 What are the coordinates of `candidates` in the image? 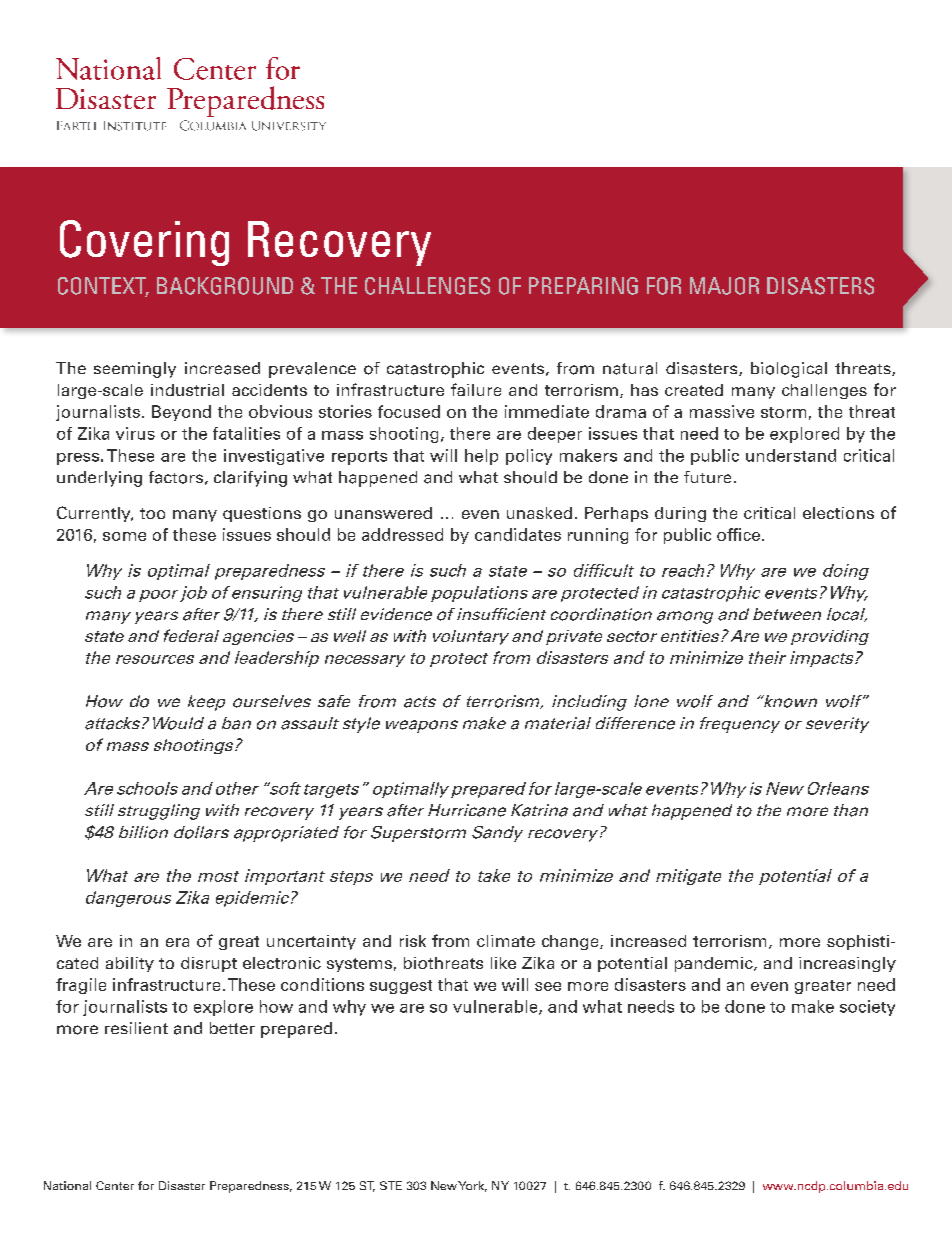 It's located at (518, 534).
